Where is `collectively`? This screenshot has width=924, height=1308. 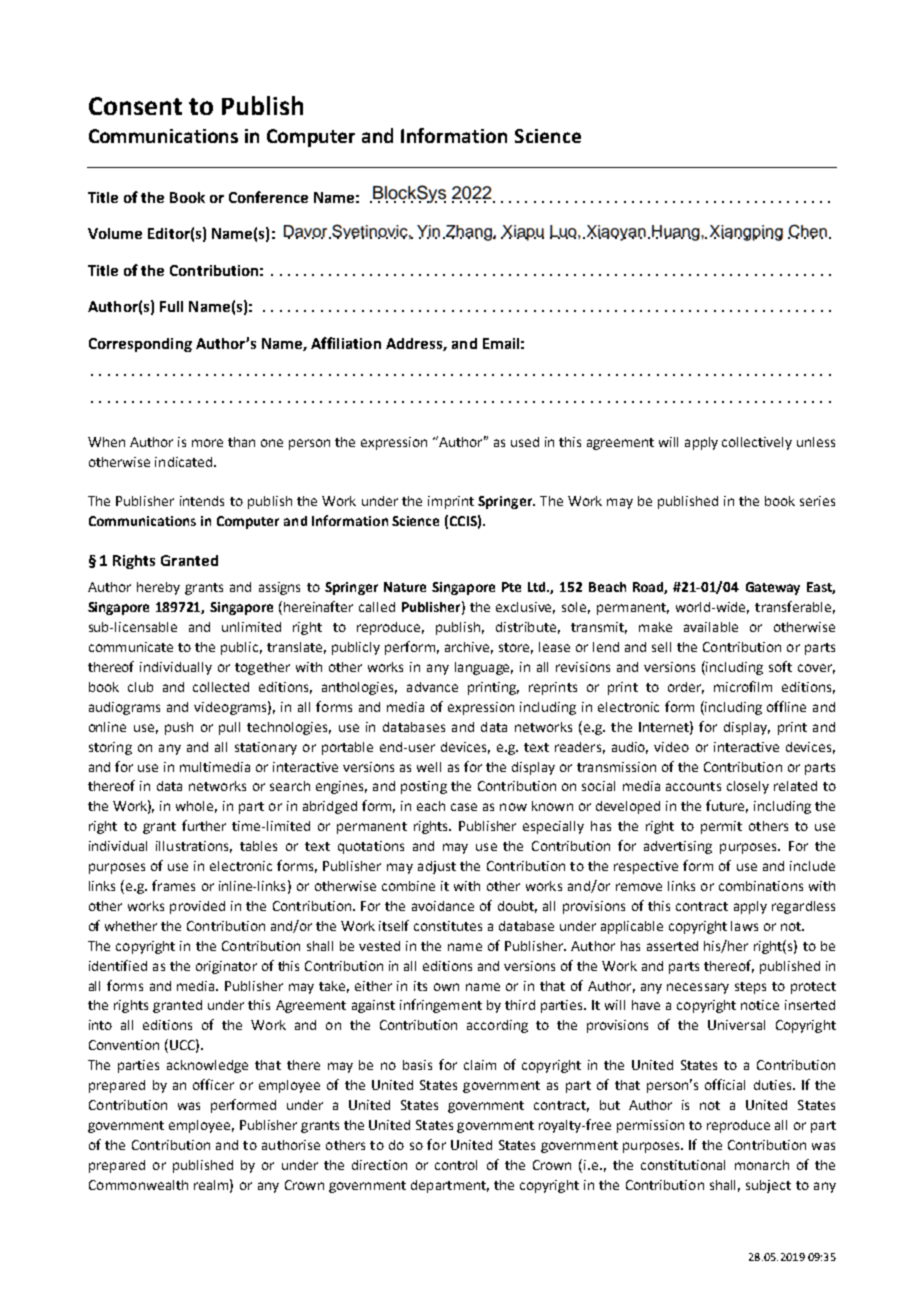 collectively is located at coordinates (757, 443).
